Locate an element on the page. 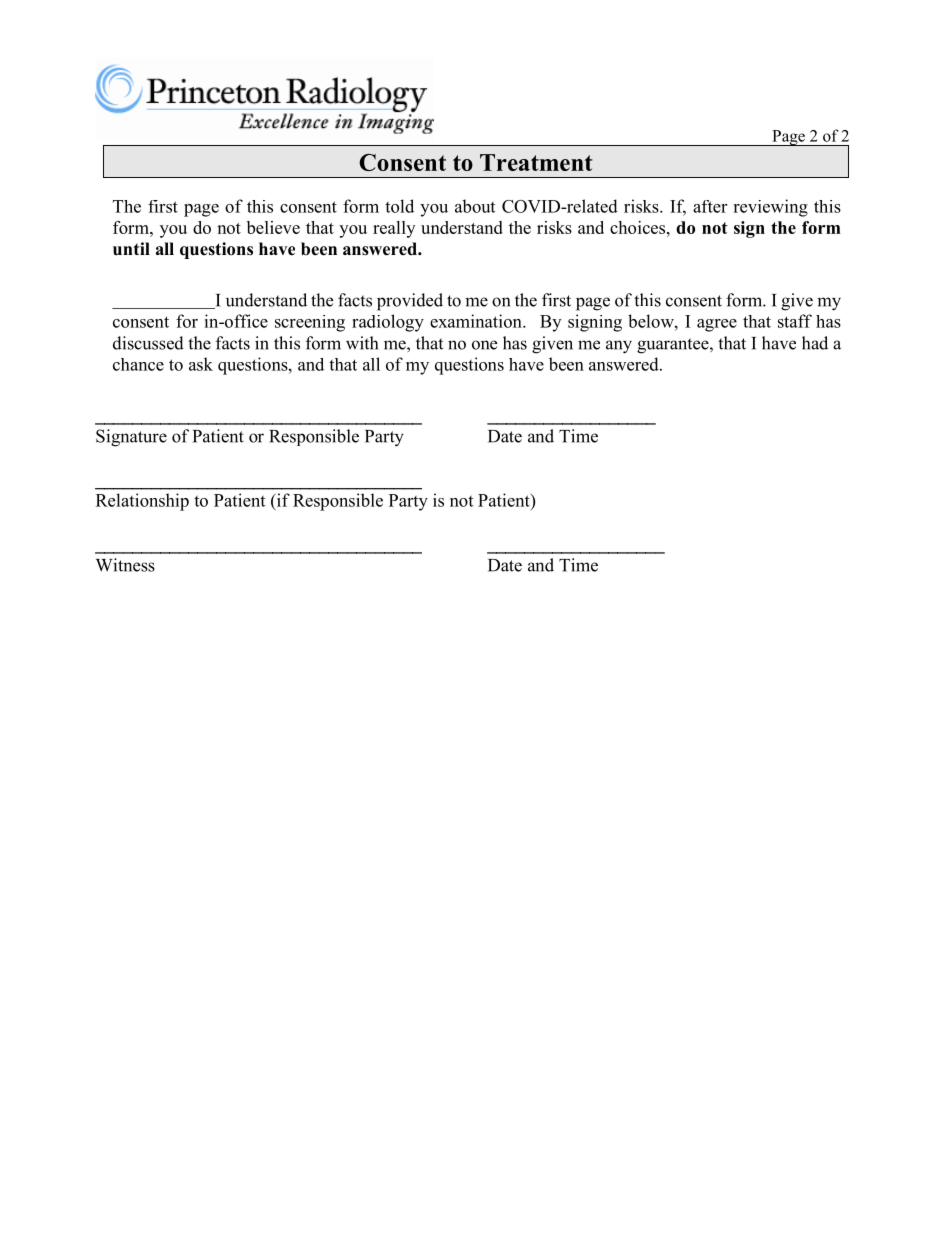 This image has height=1233, width=952. had is located at coordinates (815, 343).
